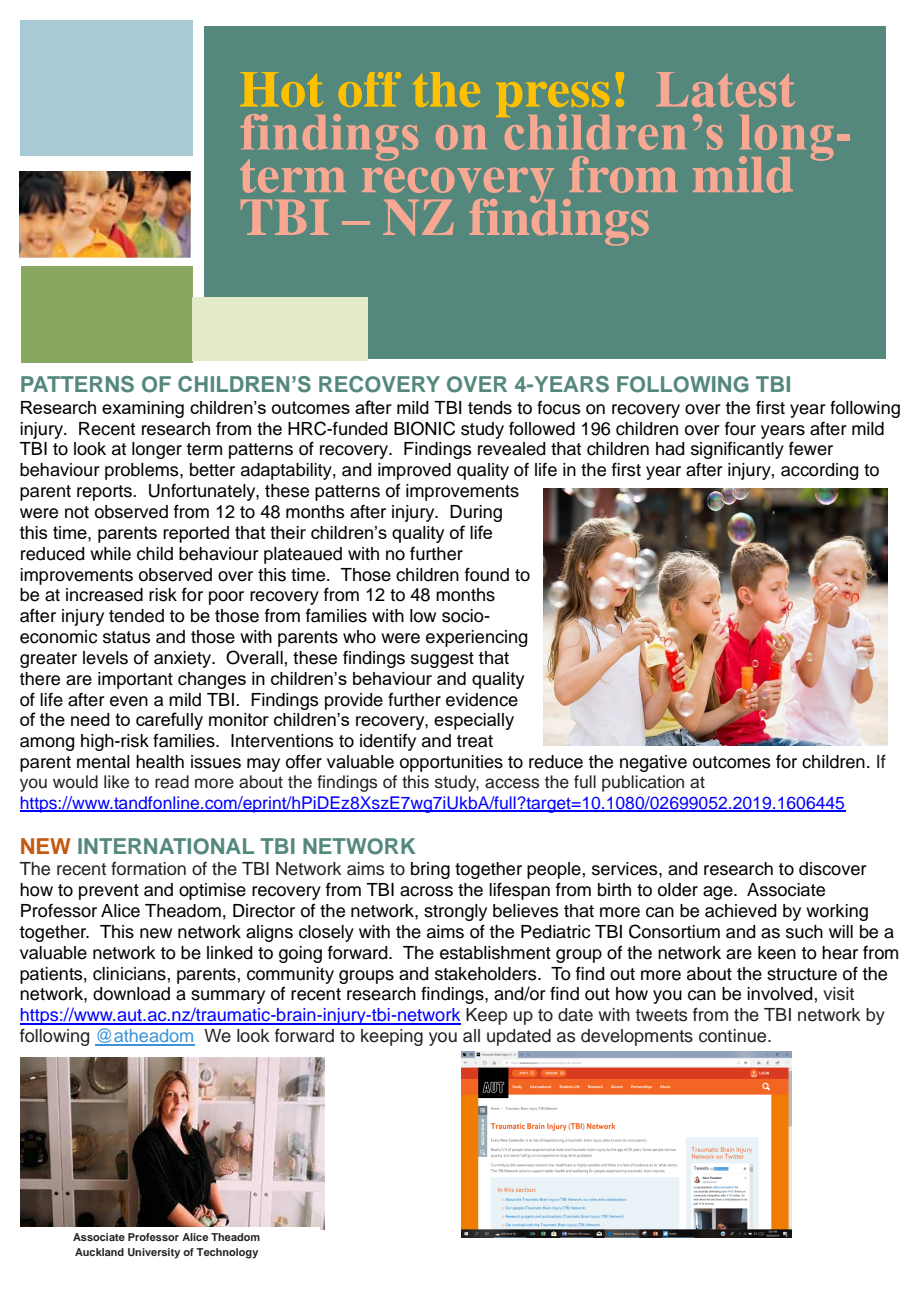 The width and height of the image is (924, 1308). I want to click on problems, so click(143, 471).
